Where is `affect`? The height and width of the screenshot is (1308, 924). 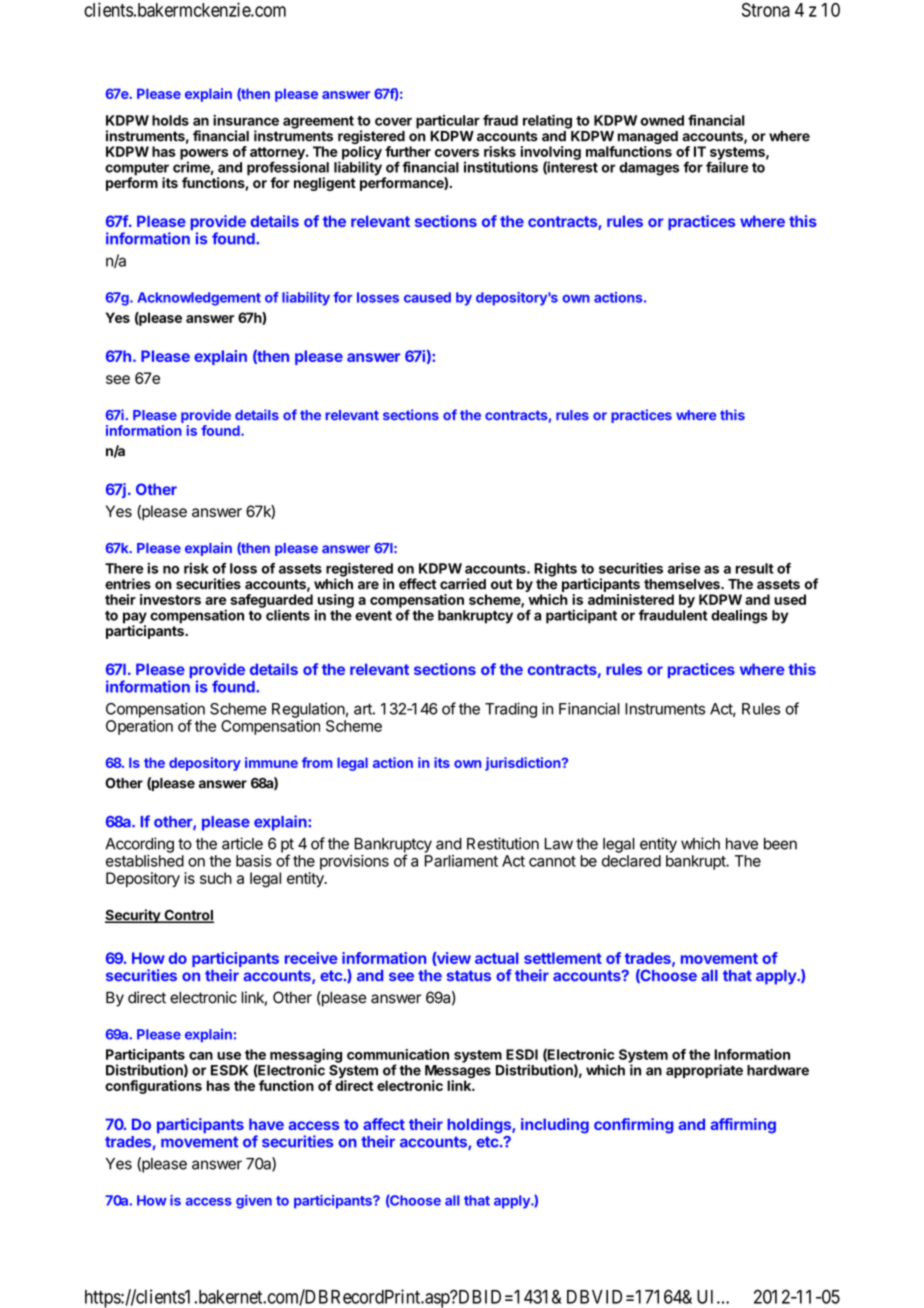
affect is located at coordinates (384, 1124).
